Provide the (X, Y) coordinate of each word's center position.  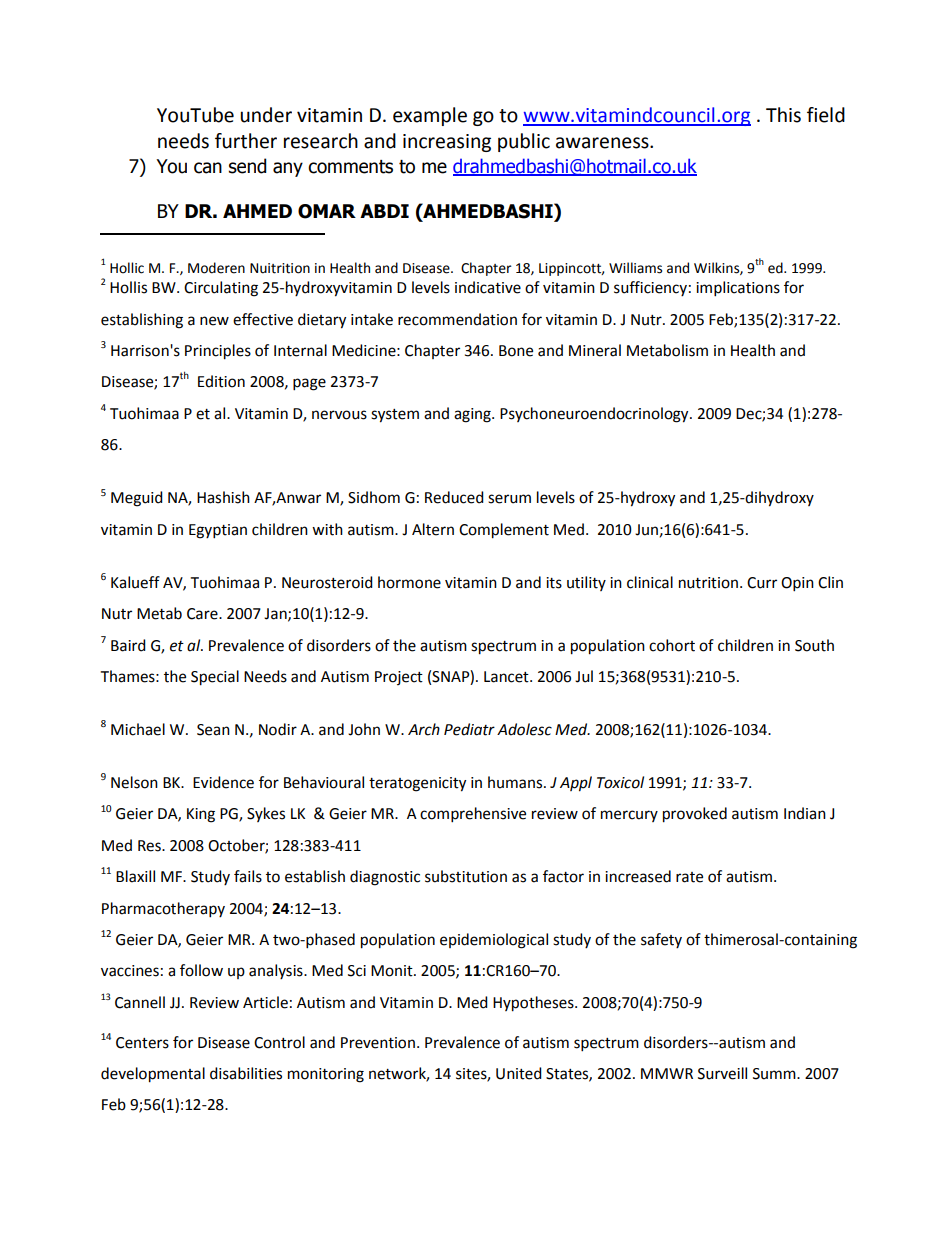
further (246, 141)
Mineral (595, 350)
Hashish (223, 497)
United (519, 1073)
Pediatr (469, 729)
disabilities (246, 1073)
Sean (213, 730)
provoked (695, 815)
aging (473, 415)
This (783, 115)
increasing (447, 143)
